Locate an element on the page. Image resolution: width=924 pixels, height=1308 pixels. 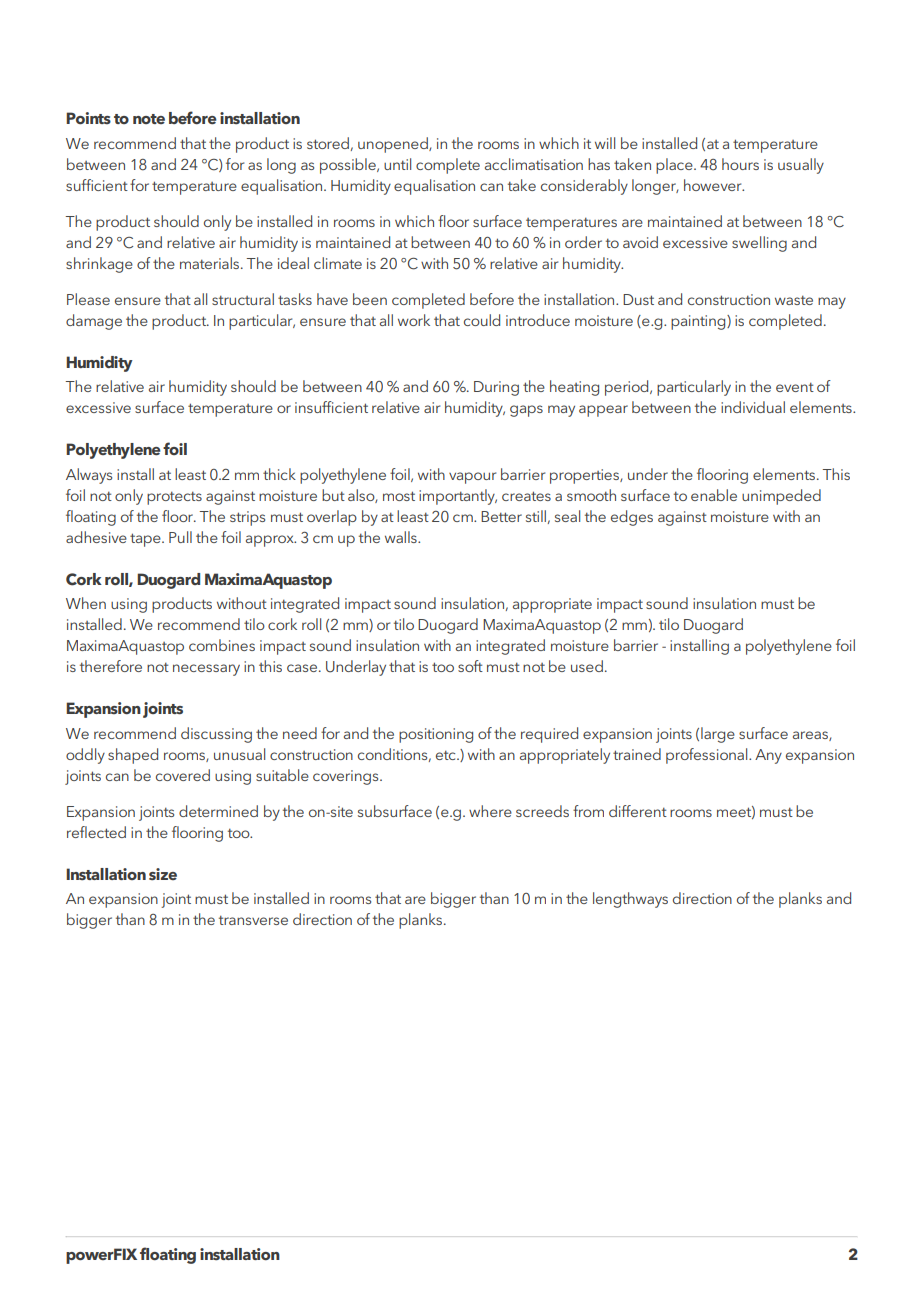
size is located at coordinates (163, 874).
